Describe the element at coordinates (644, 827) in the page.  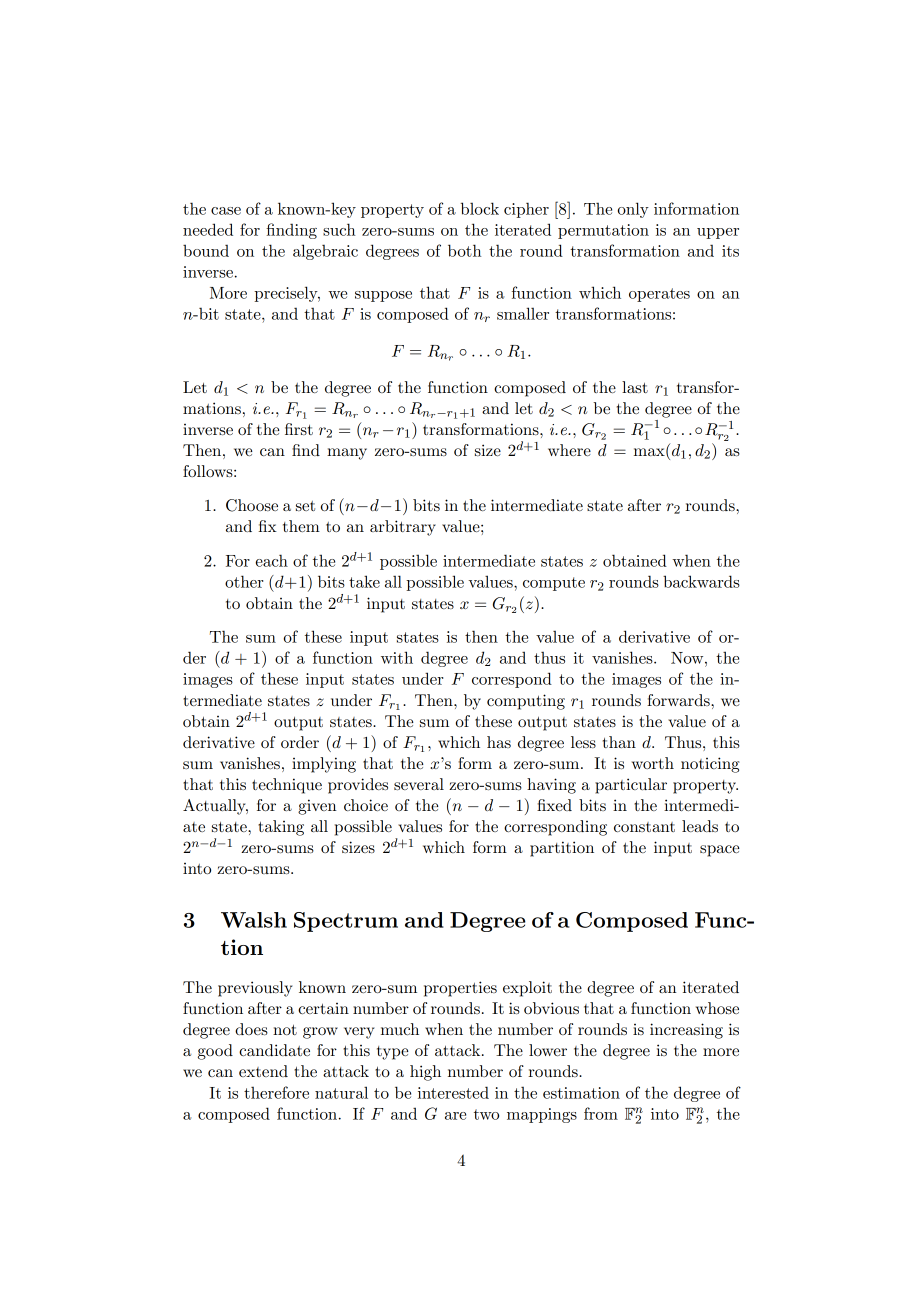
I see `constant` at that location.
